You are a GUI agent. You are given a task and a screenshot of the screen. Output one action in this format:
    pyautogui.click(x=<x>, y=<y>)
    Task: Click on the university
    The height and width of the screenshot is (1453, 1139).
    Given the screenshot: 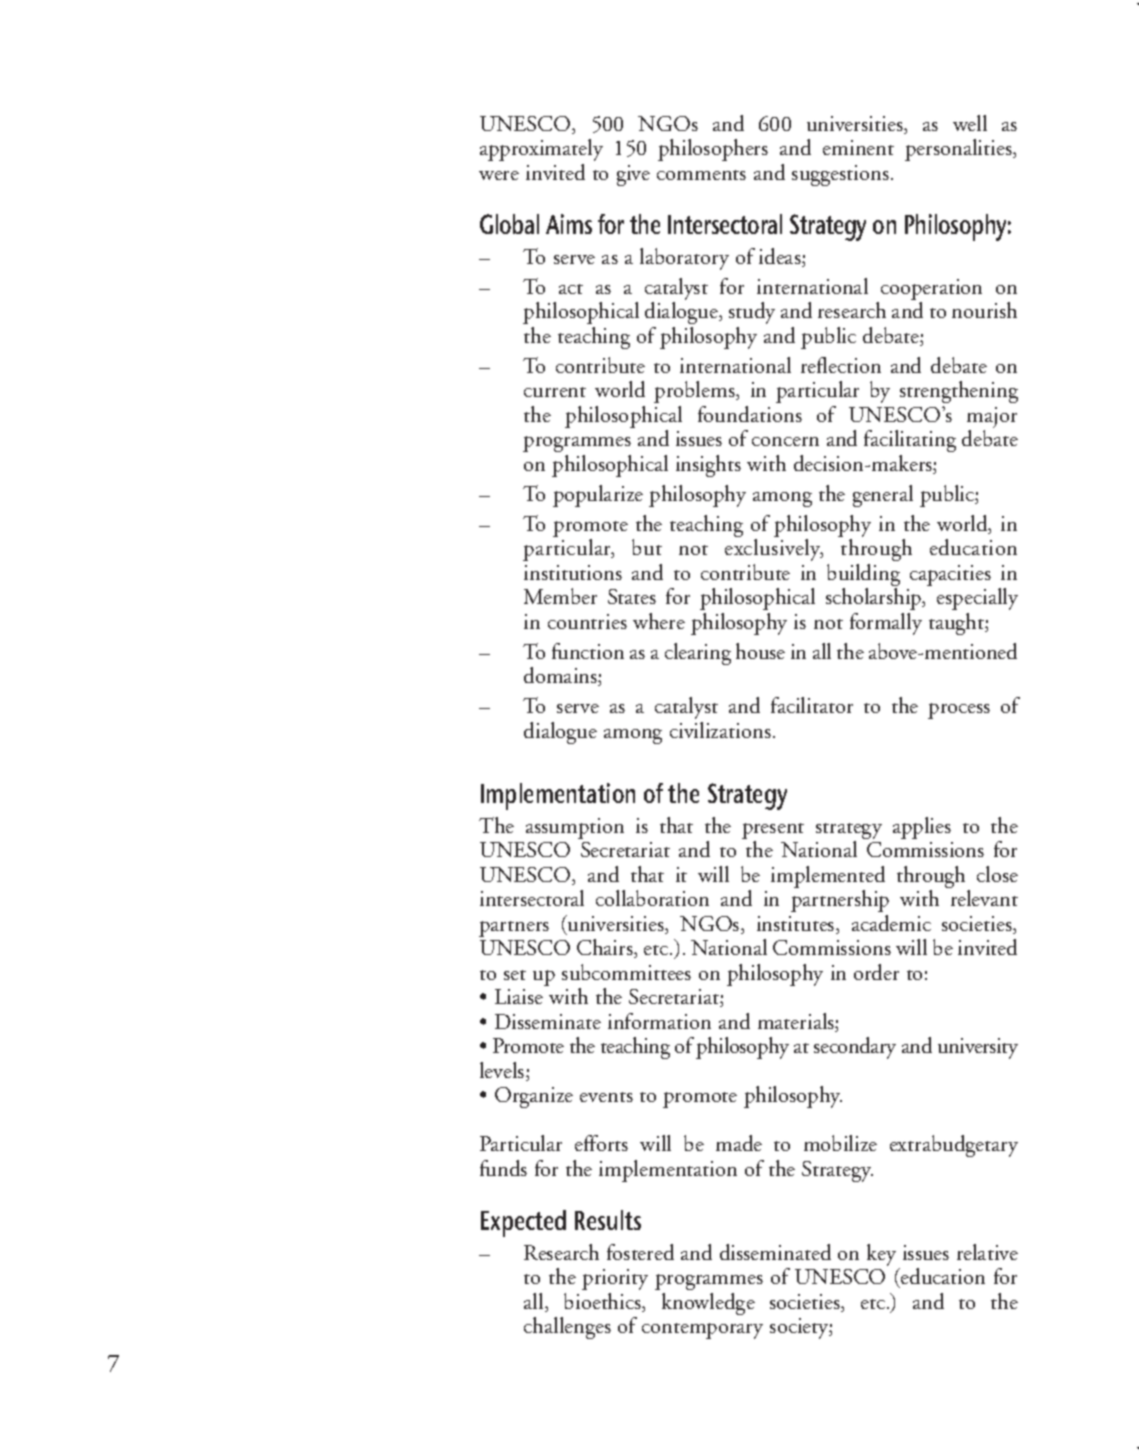 What is the action you would take?
    pyautogui.click(x=978, y=1048)
